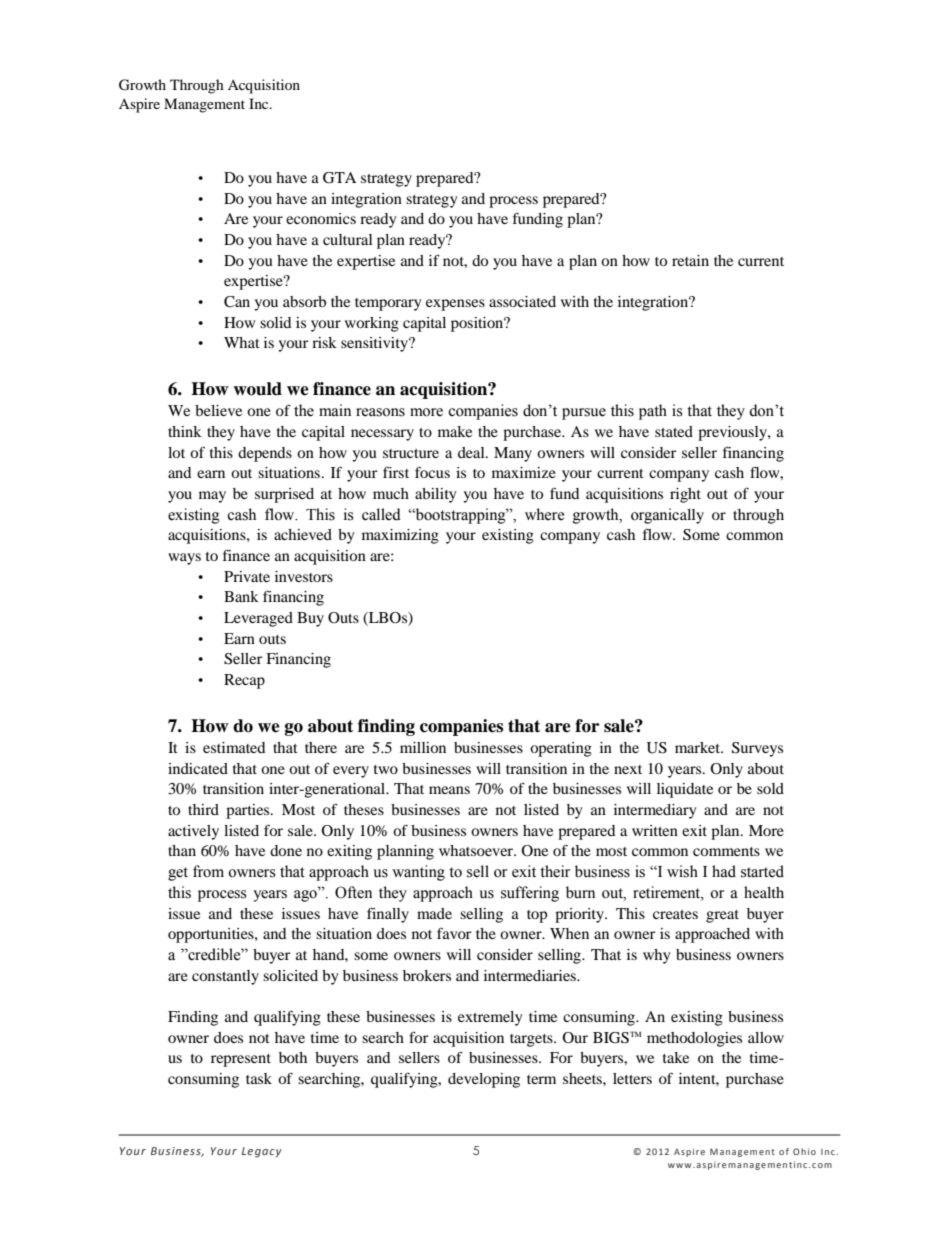 Image resolution: width=952 pixels, height=1233 pixels. What do you see at coordinates (690, 260) in the image?
I see `retain` at bounding box center [690, 260].
